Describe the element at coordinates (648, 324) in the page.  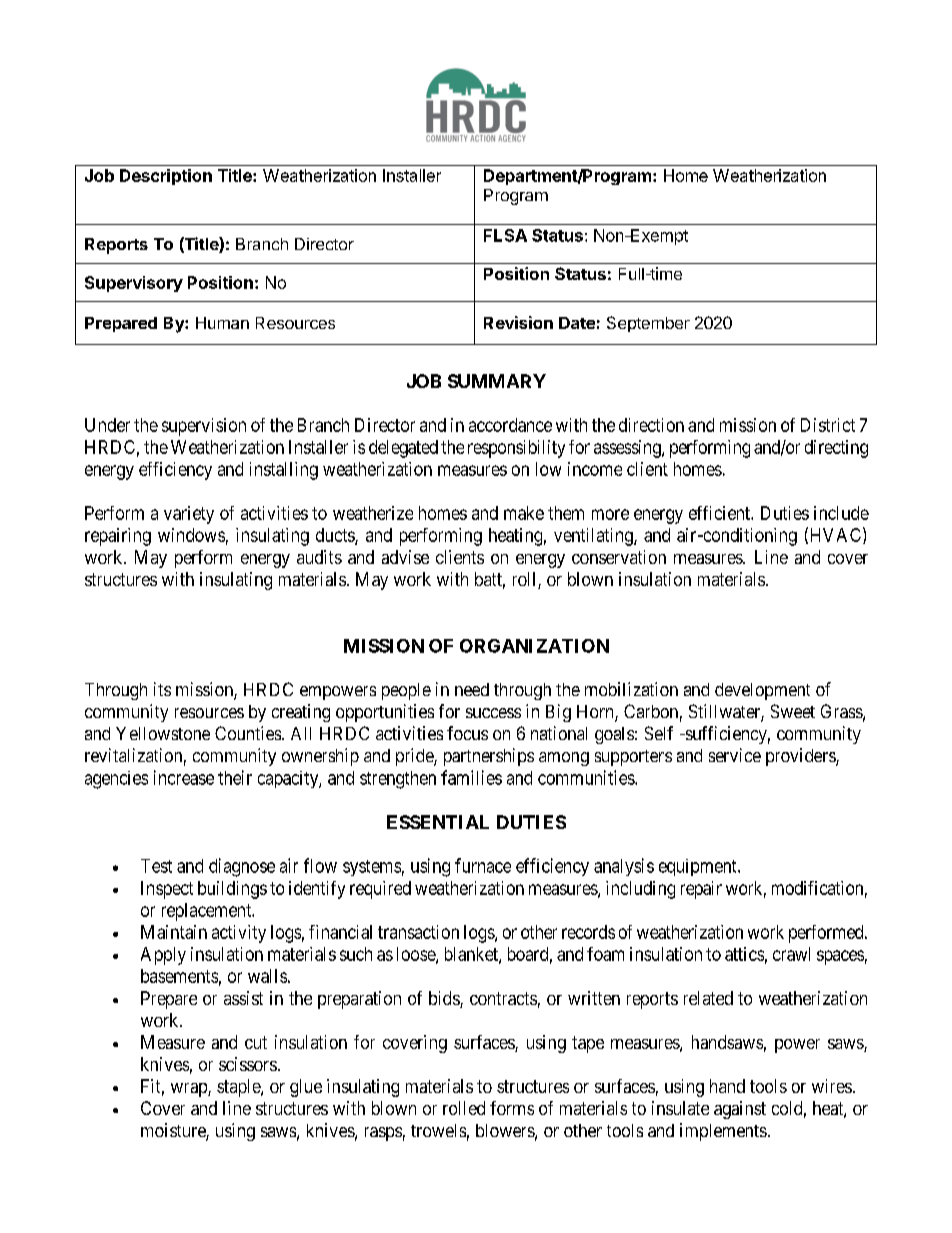
I see `September` at that location.
